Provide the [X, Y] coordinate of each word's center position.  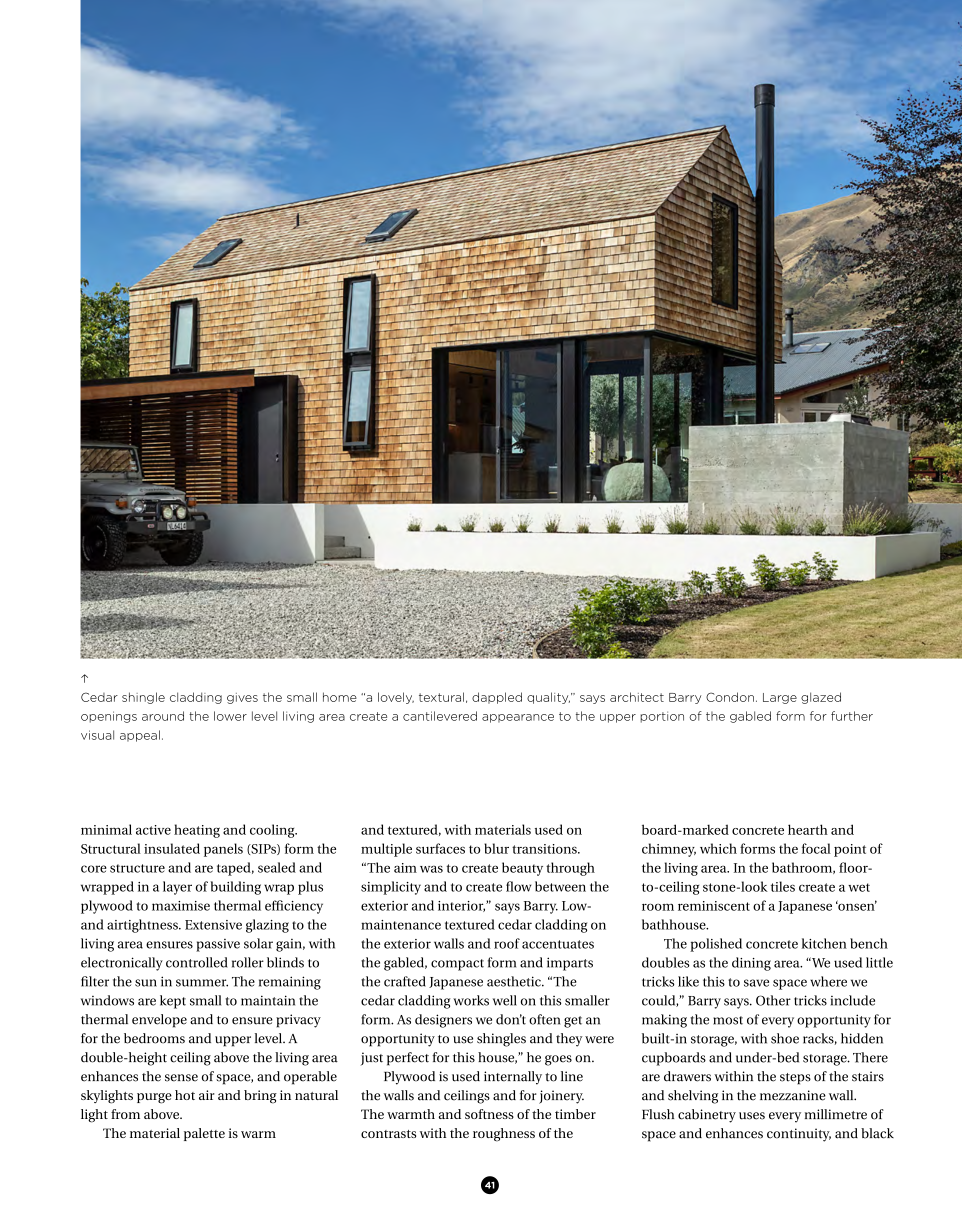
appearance [518, 718]
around [163, 716]
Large [780, 698]
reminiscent [714, 906]
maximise [181, 906]
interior [461, 906]
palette [204, 1134]
